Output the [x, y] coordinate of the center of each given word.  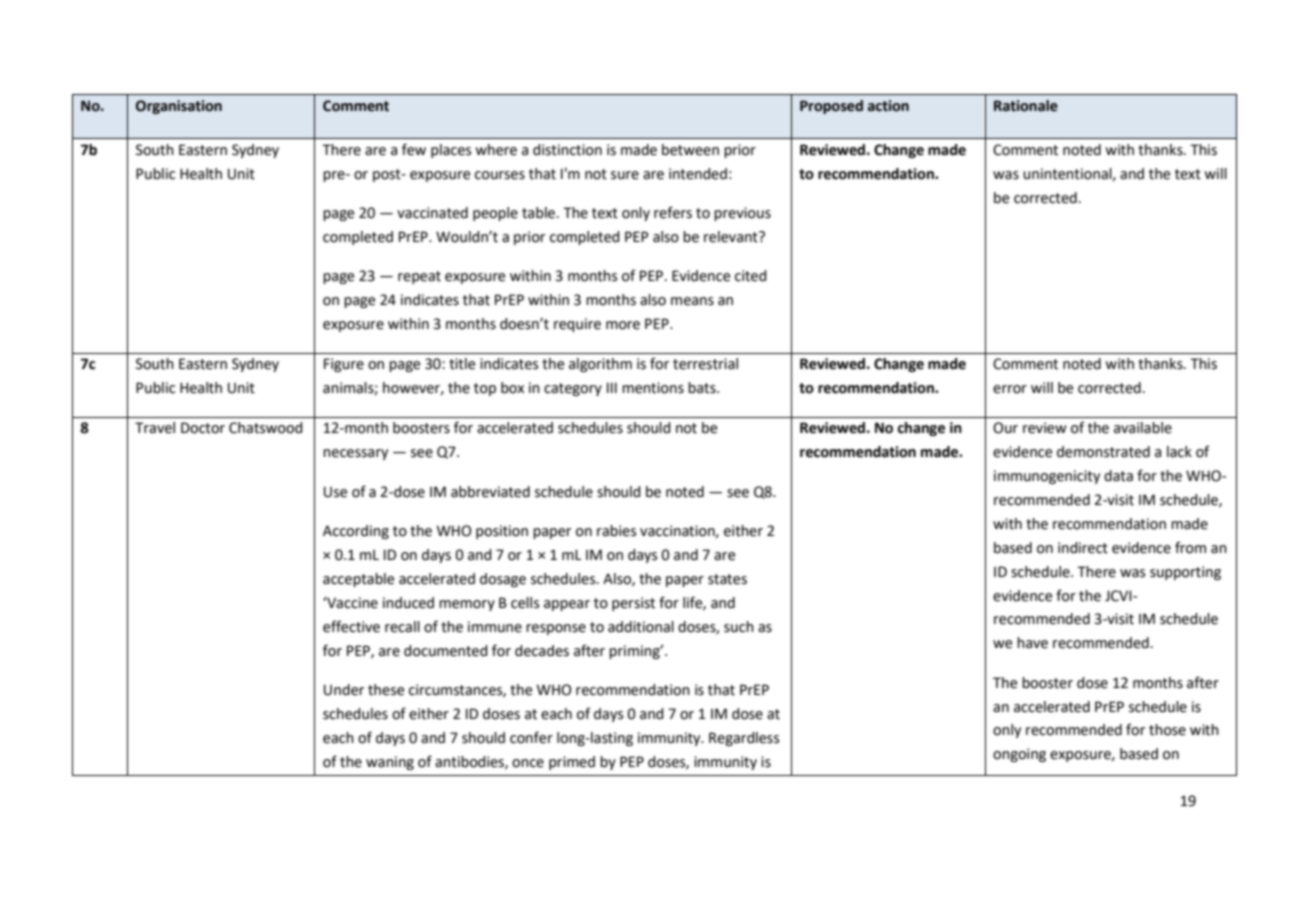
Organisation [179, 107]
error [1010, 389]
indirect [1083, 548]
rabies [616, 531]
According [356, 532]
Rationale [1026, 106]
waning [390, 763]
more [623, 325]
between [690, 150]
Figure [344, 365]
